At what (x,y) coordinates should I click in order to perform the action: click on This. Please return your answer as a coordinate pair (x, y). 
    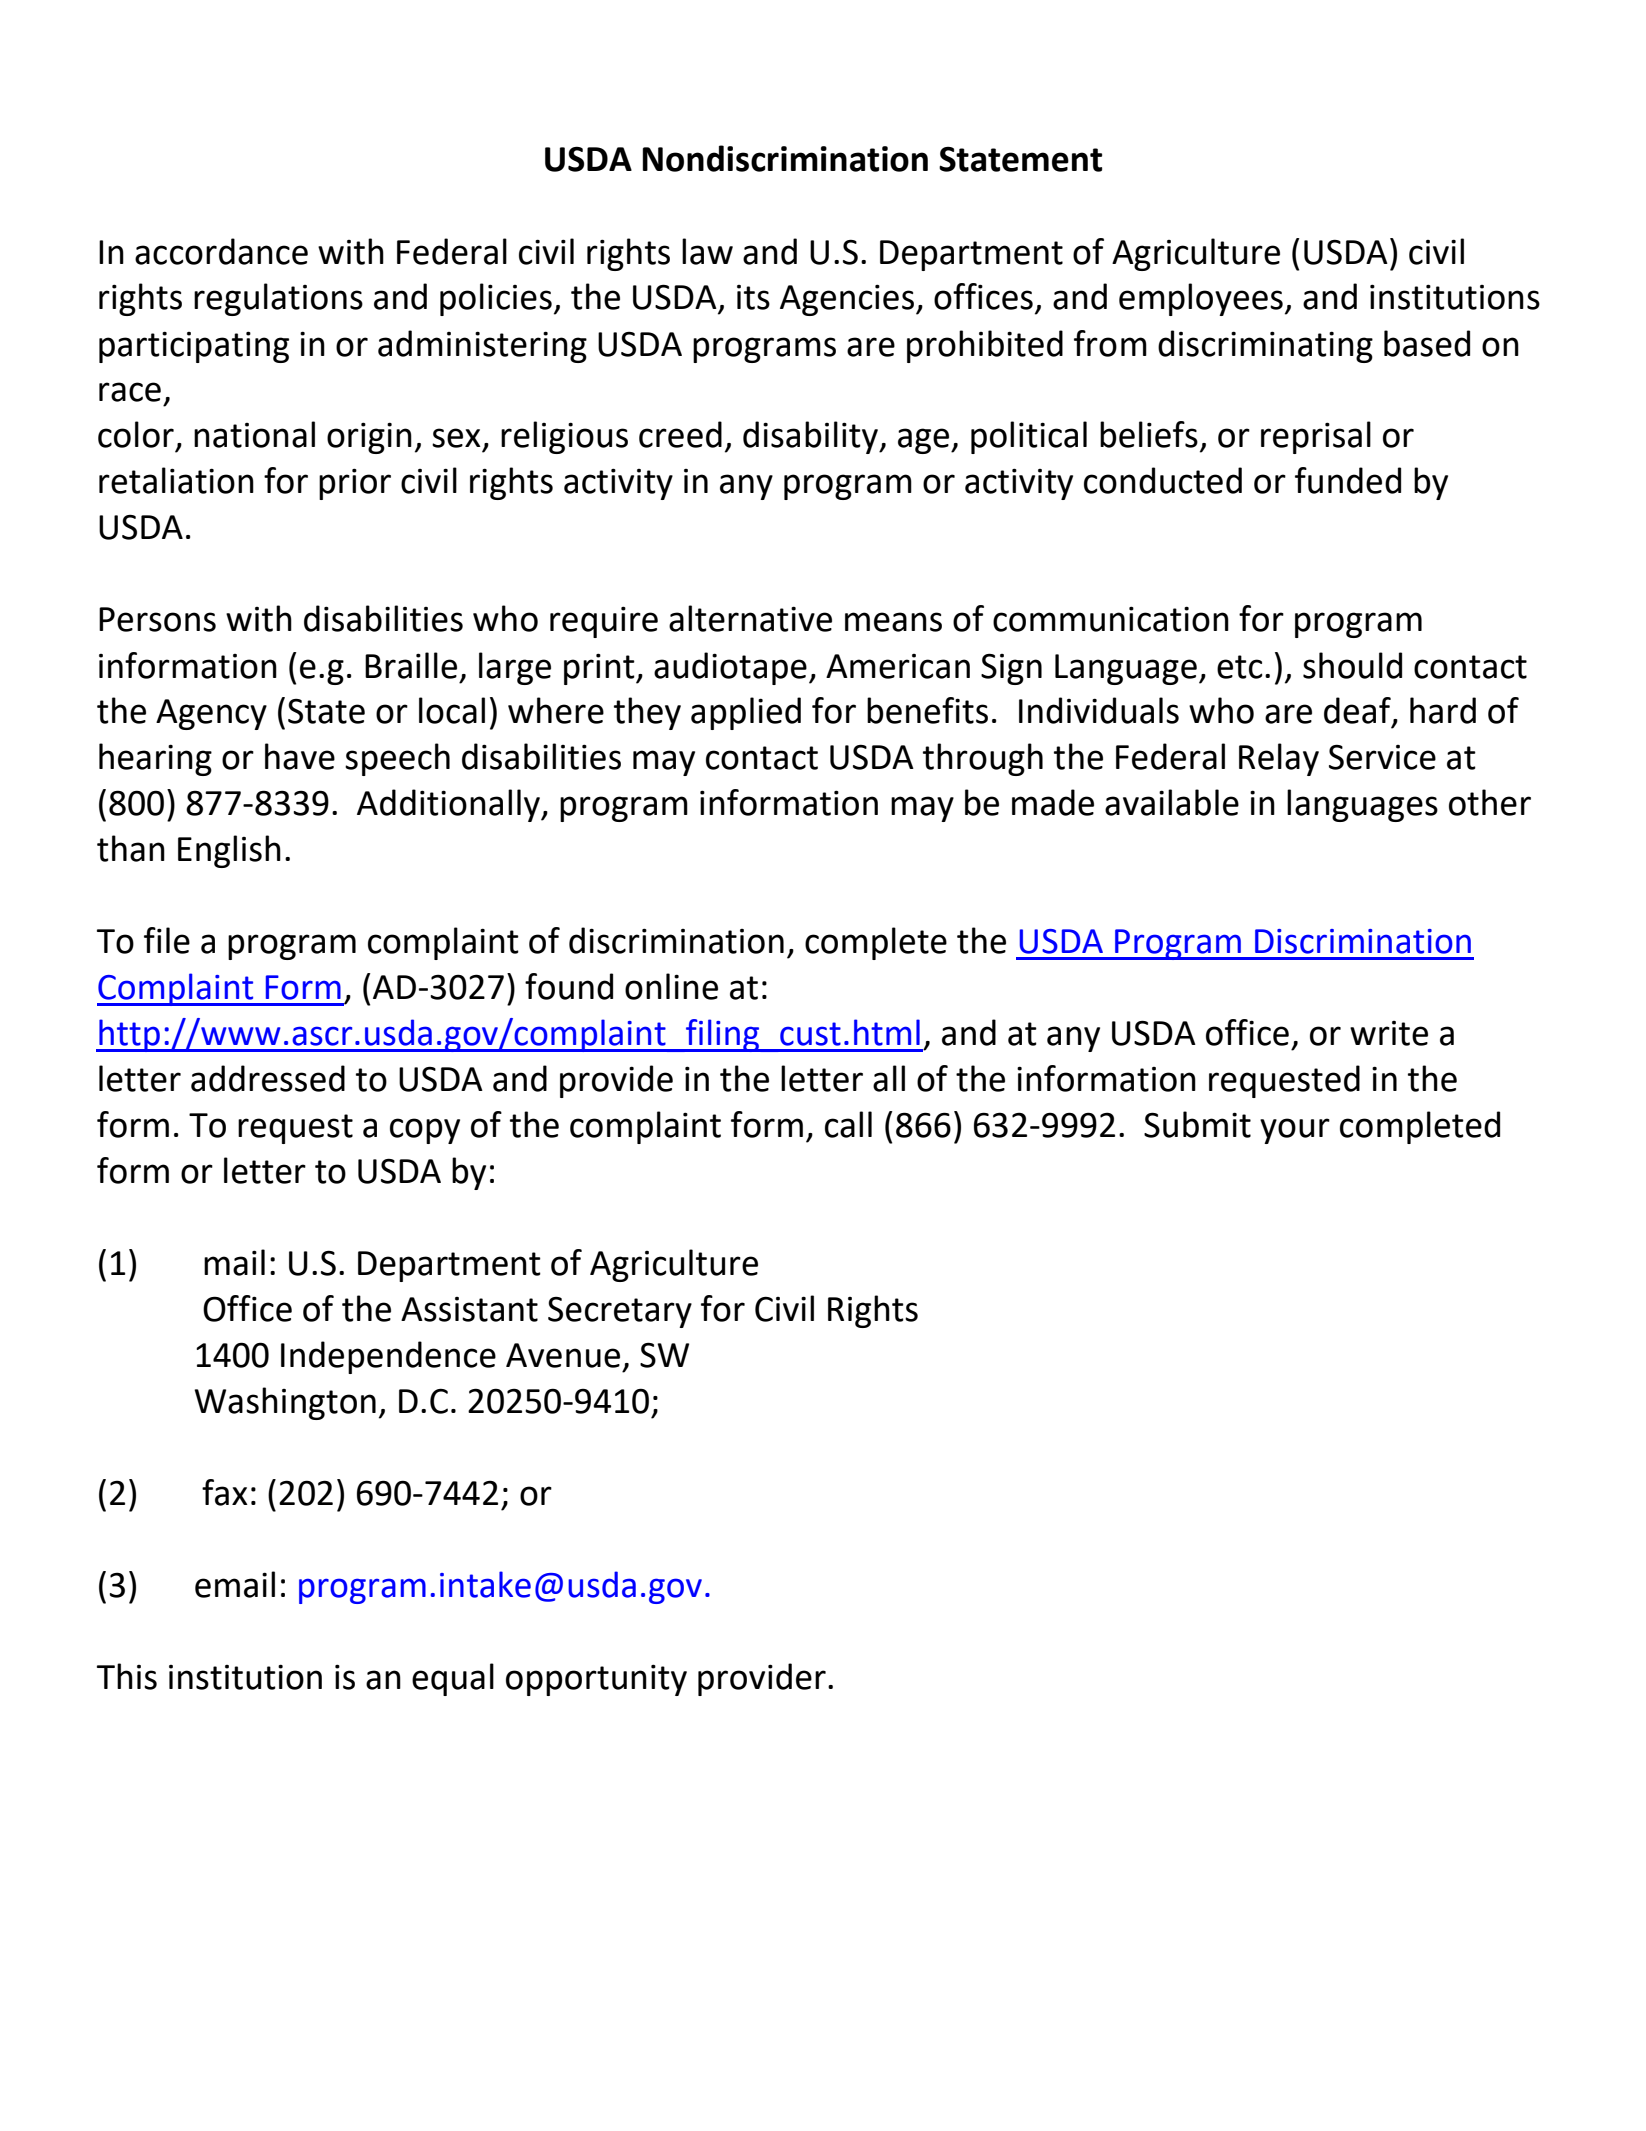
    Looking at the image, I should click on (127, 1676).
